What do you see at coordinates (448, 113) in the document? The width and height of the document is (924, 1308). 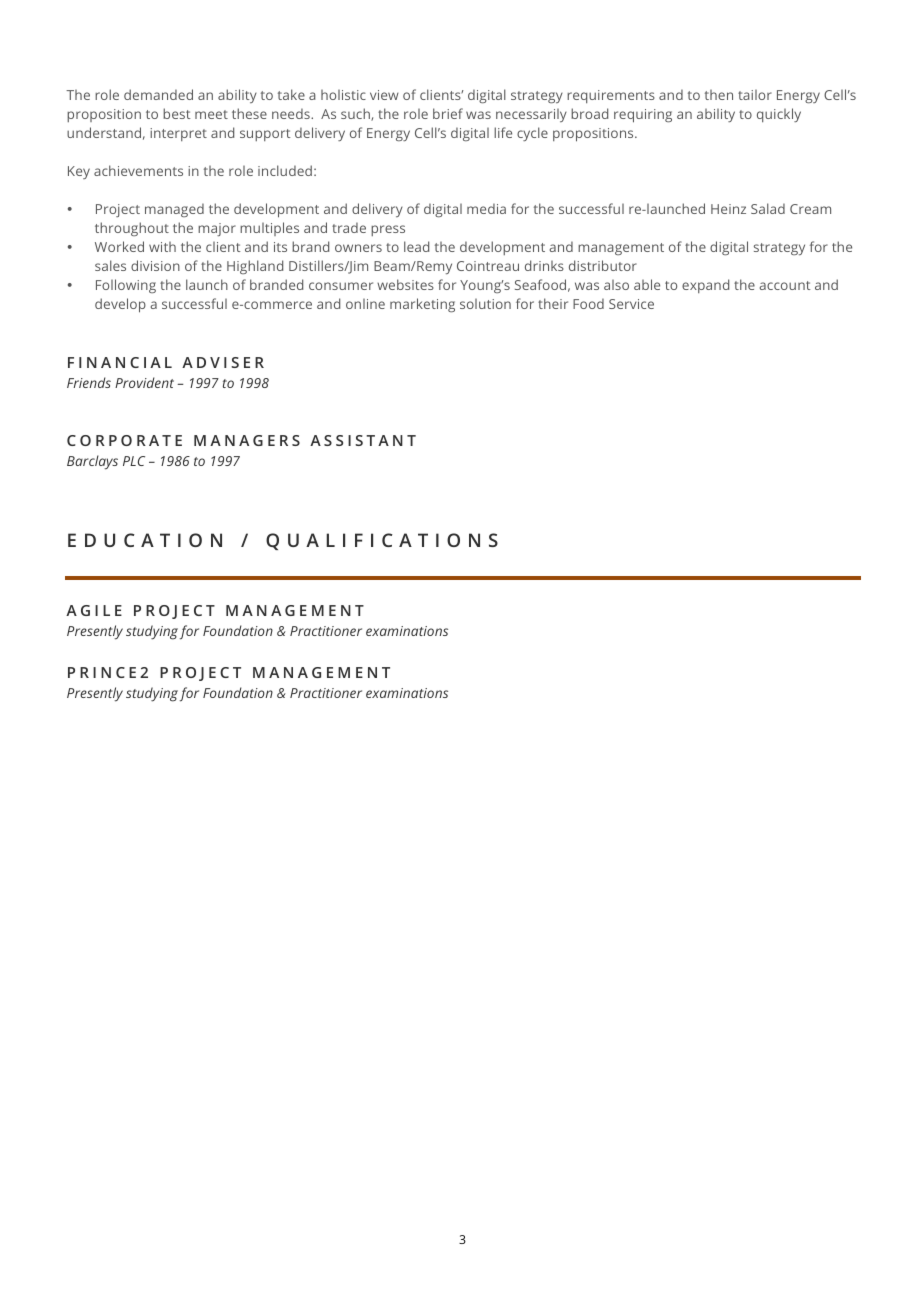 I see `brief` at bounding box center [448, 113].
